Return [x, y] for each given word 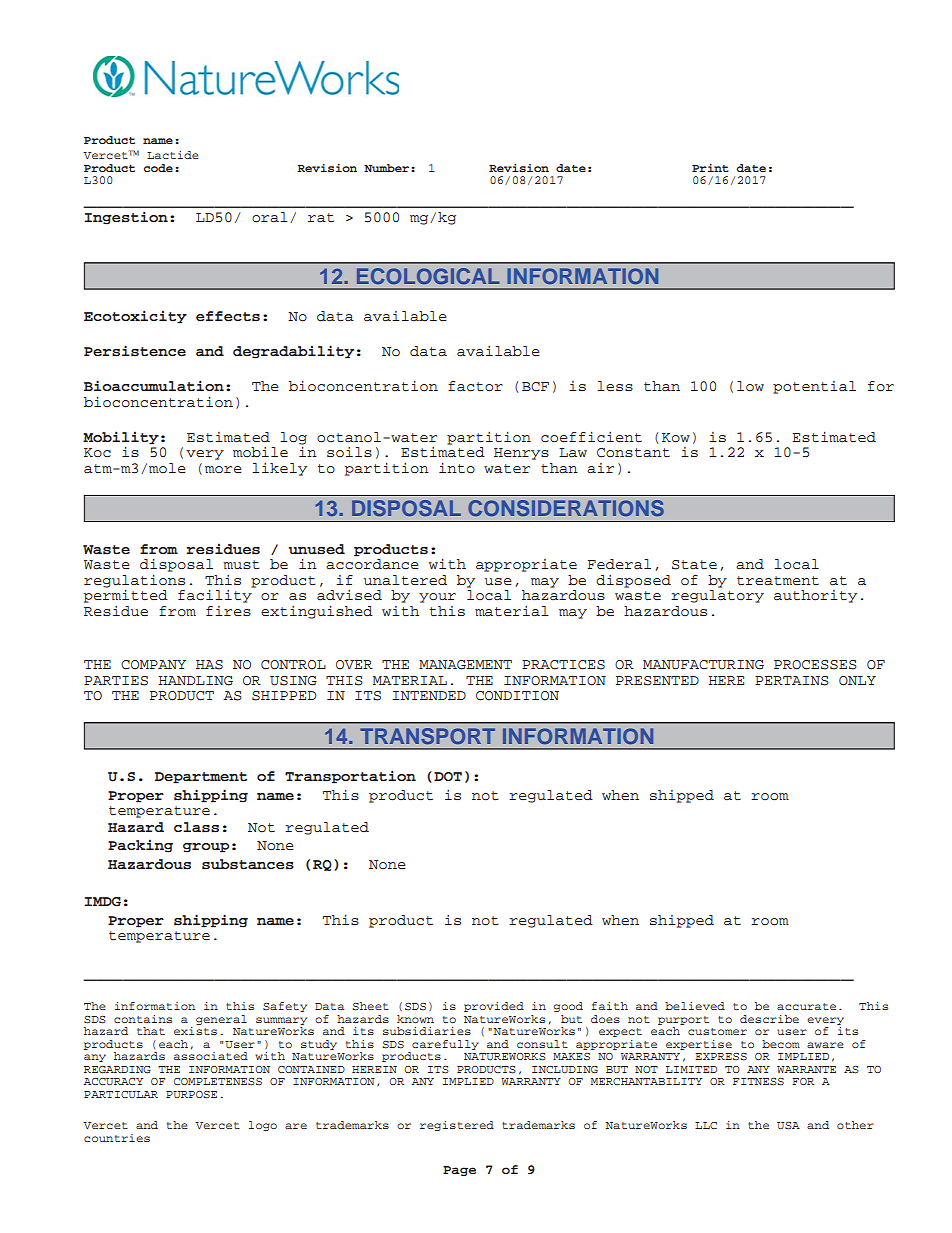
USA [788, 1126]
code [158, 168]
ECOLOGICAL [428, 276]
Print [710, 168]
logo [263, 1126]
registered [457, 1126]
